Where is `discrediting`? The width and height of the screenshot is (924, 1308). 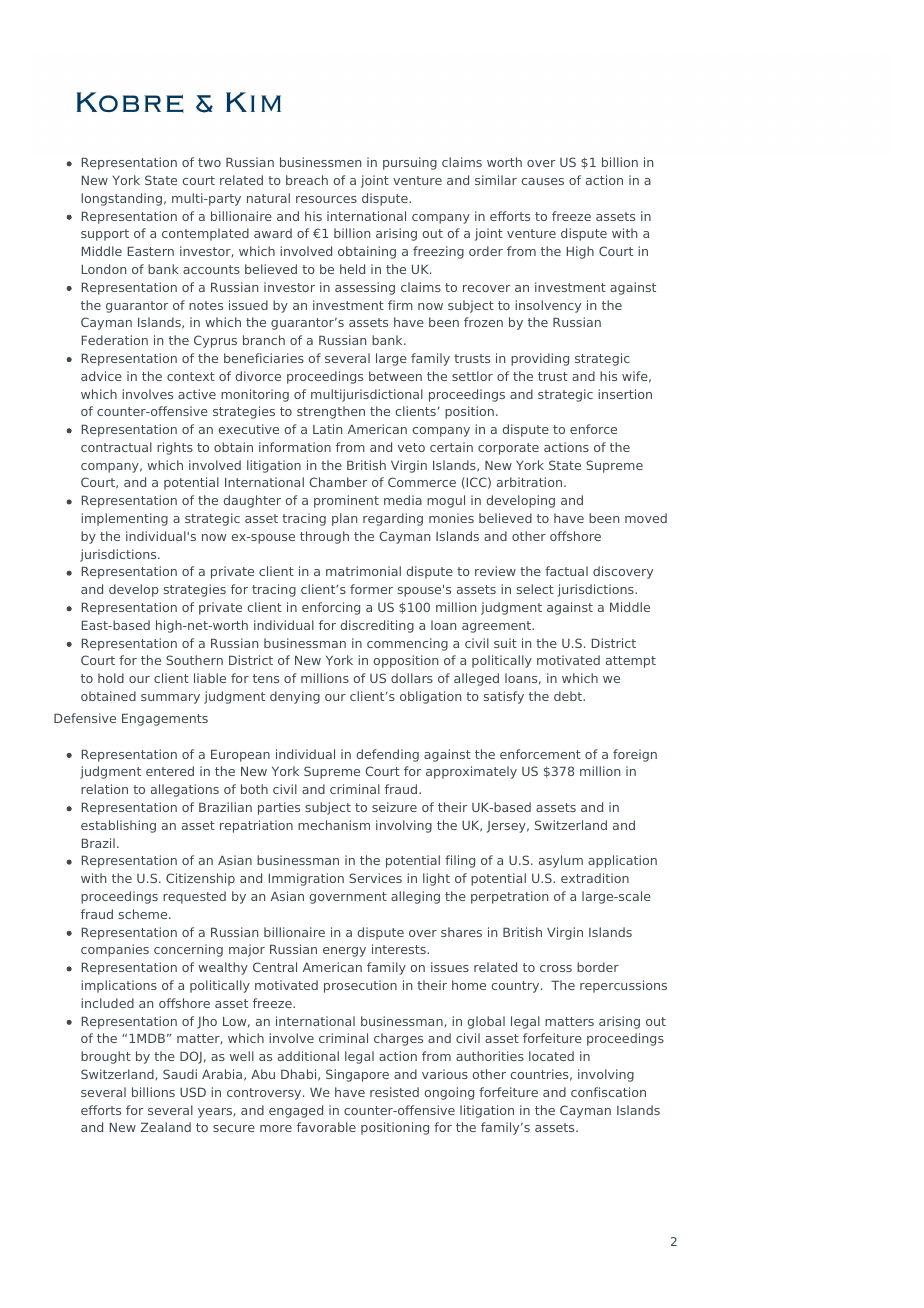 discrediting is located at coordinates (377, 626).
